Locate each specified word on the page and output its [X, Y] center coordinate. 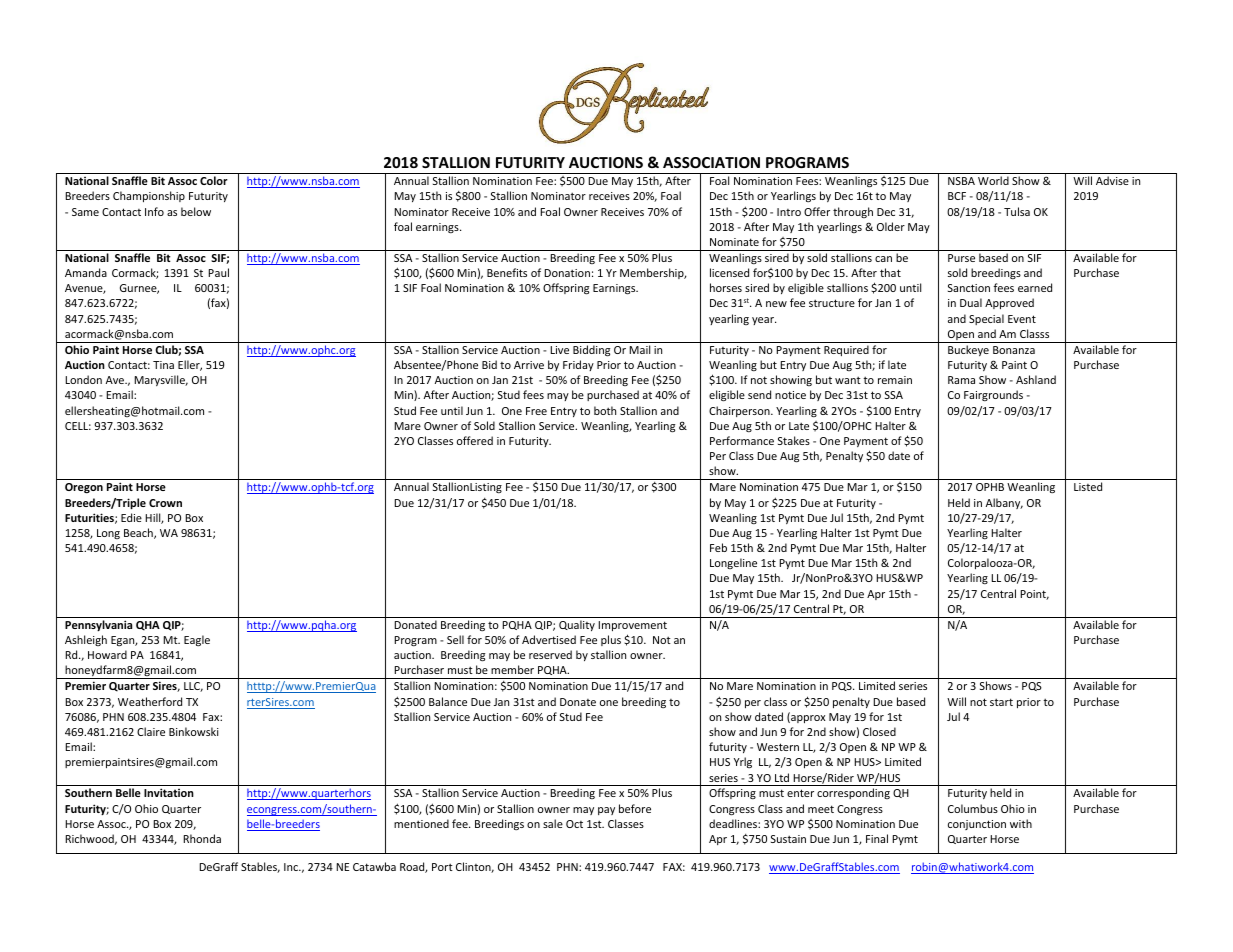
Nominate [734, 242]
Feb [718, 547]
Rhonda [202, 838]
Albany [1004, 503]
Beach [139, 533]
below [196, 211]
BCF [957, 196]
